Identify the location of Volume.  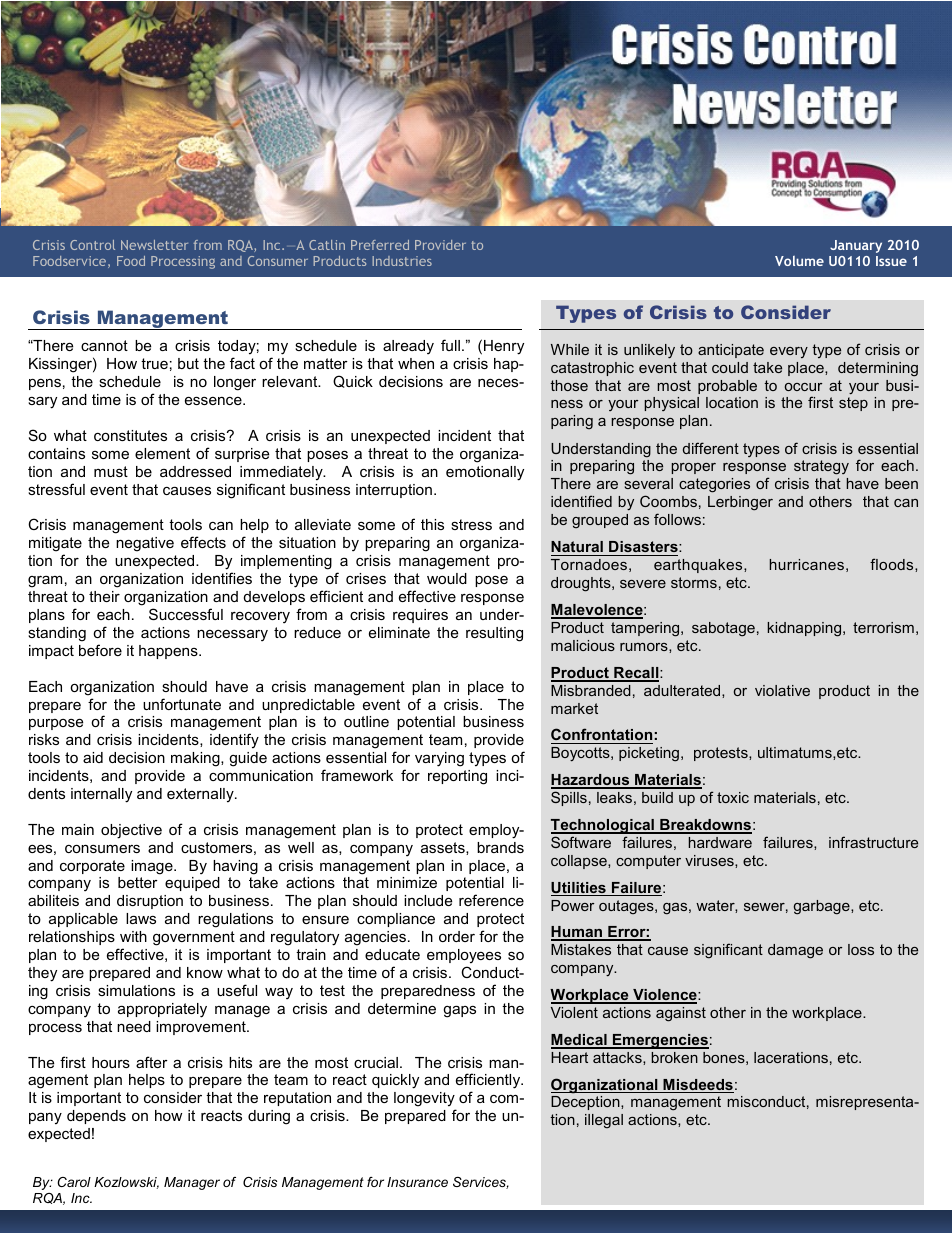
(799, 261).
